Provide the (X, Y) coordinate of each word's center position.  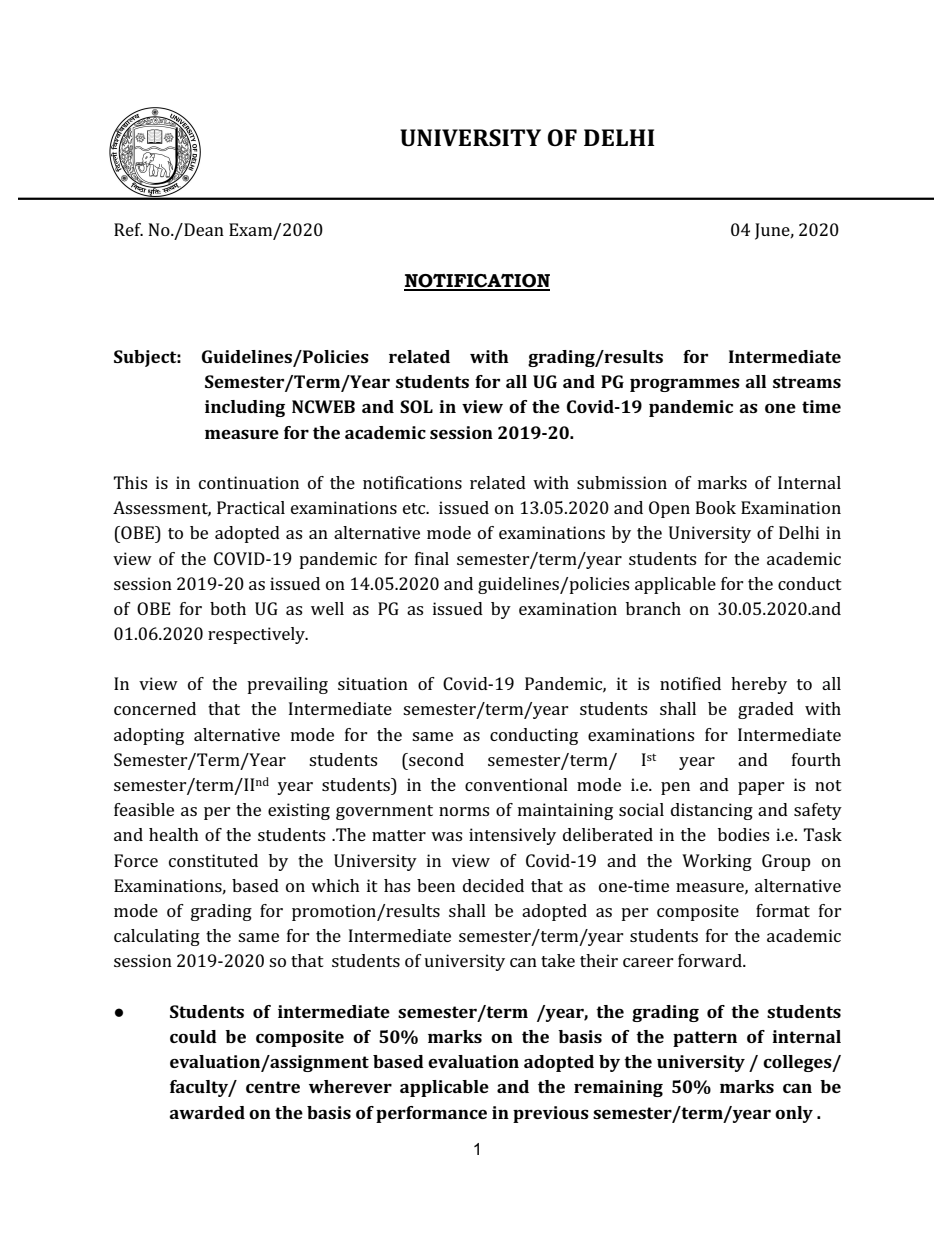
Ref (128, 229)
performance (431, 1114)
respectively (257, 635)
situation (373, 683)
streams (807, 382)
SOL (416, 406)
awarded (207, 1112)
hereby (759, 685)
